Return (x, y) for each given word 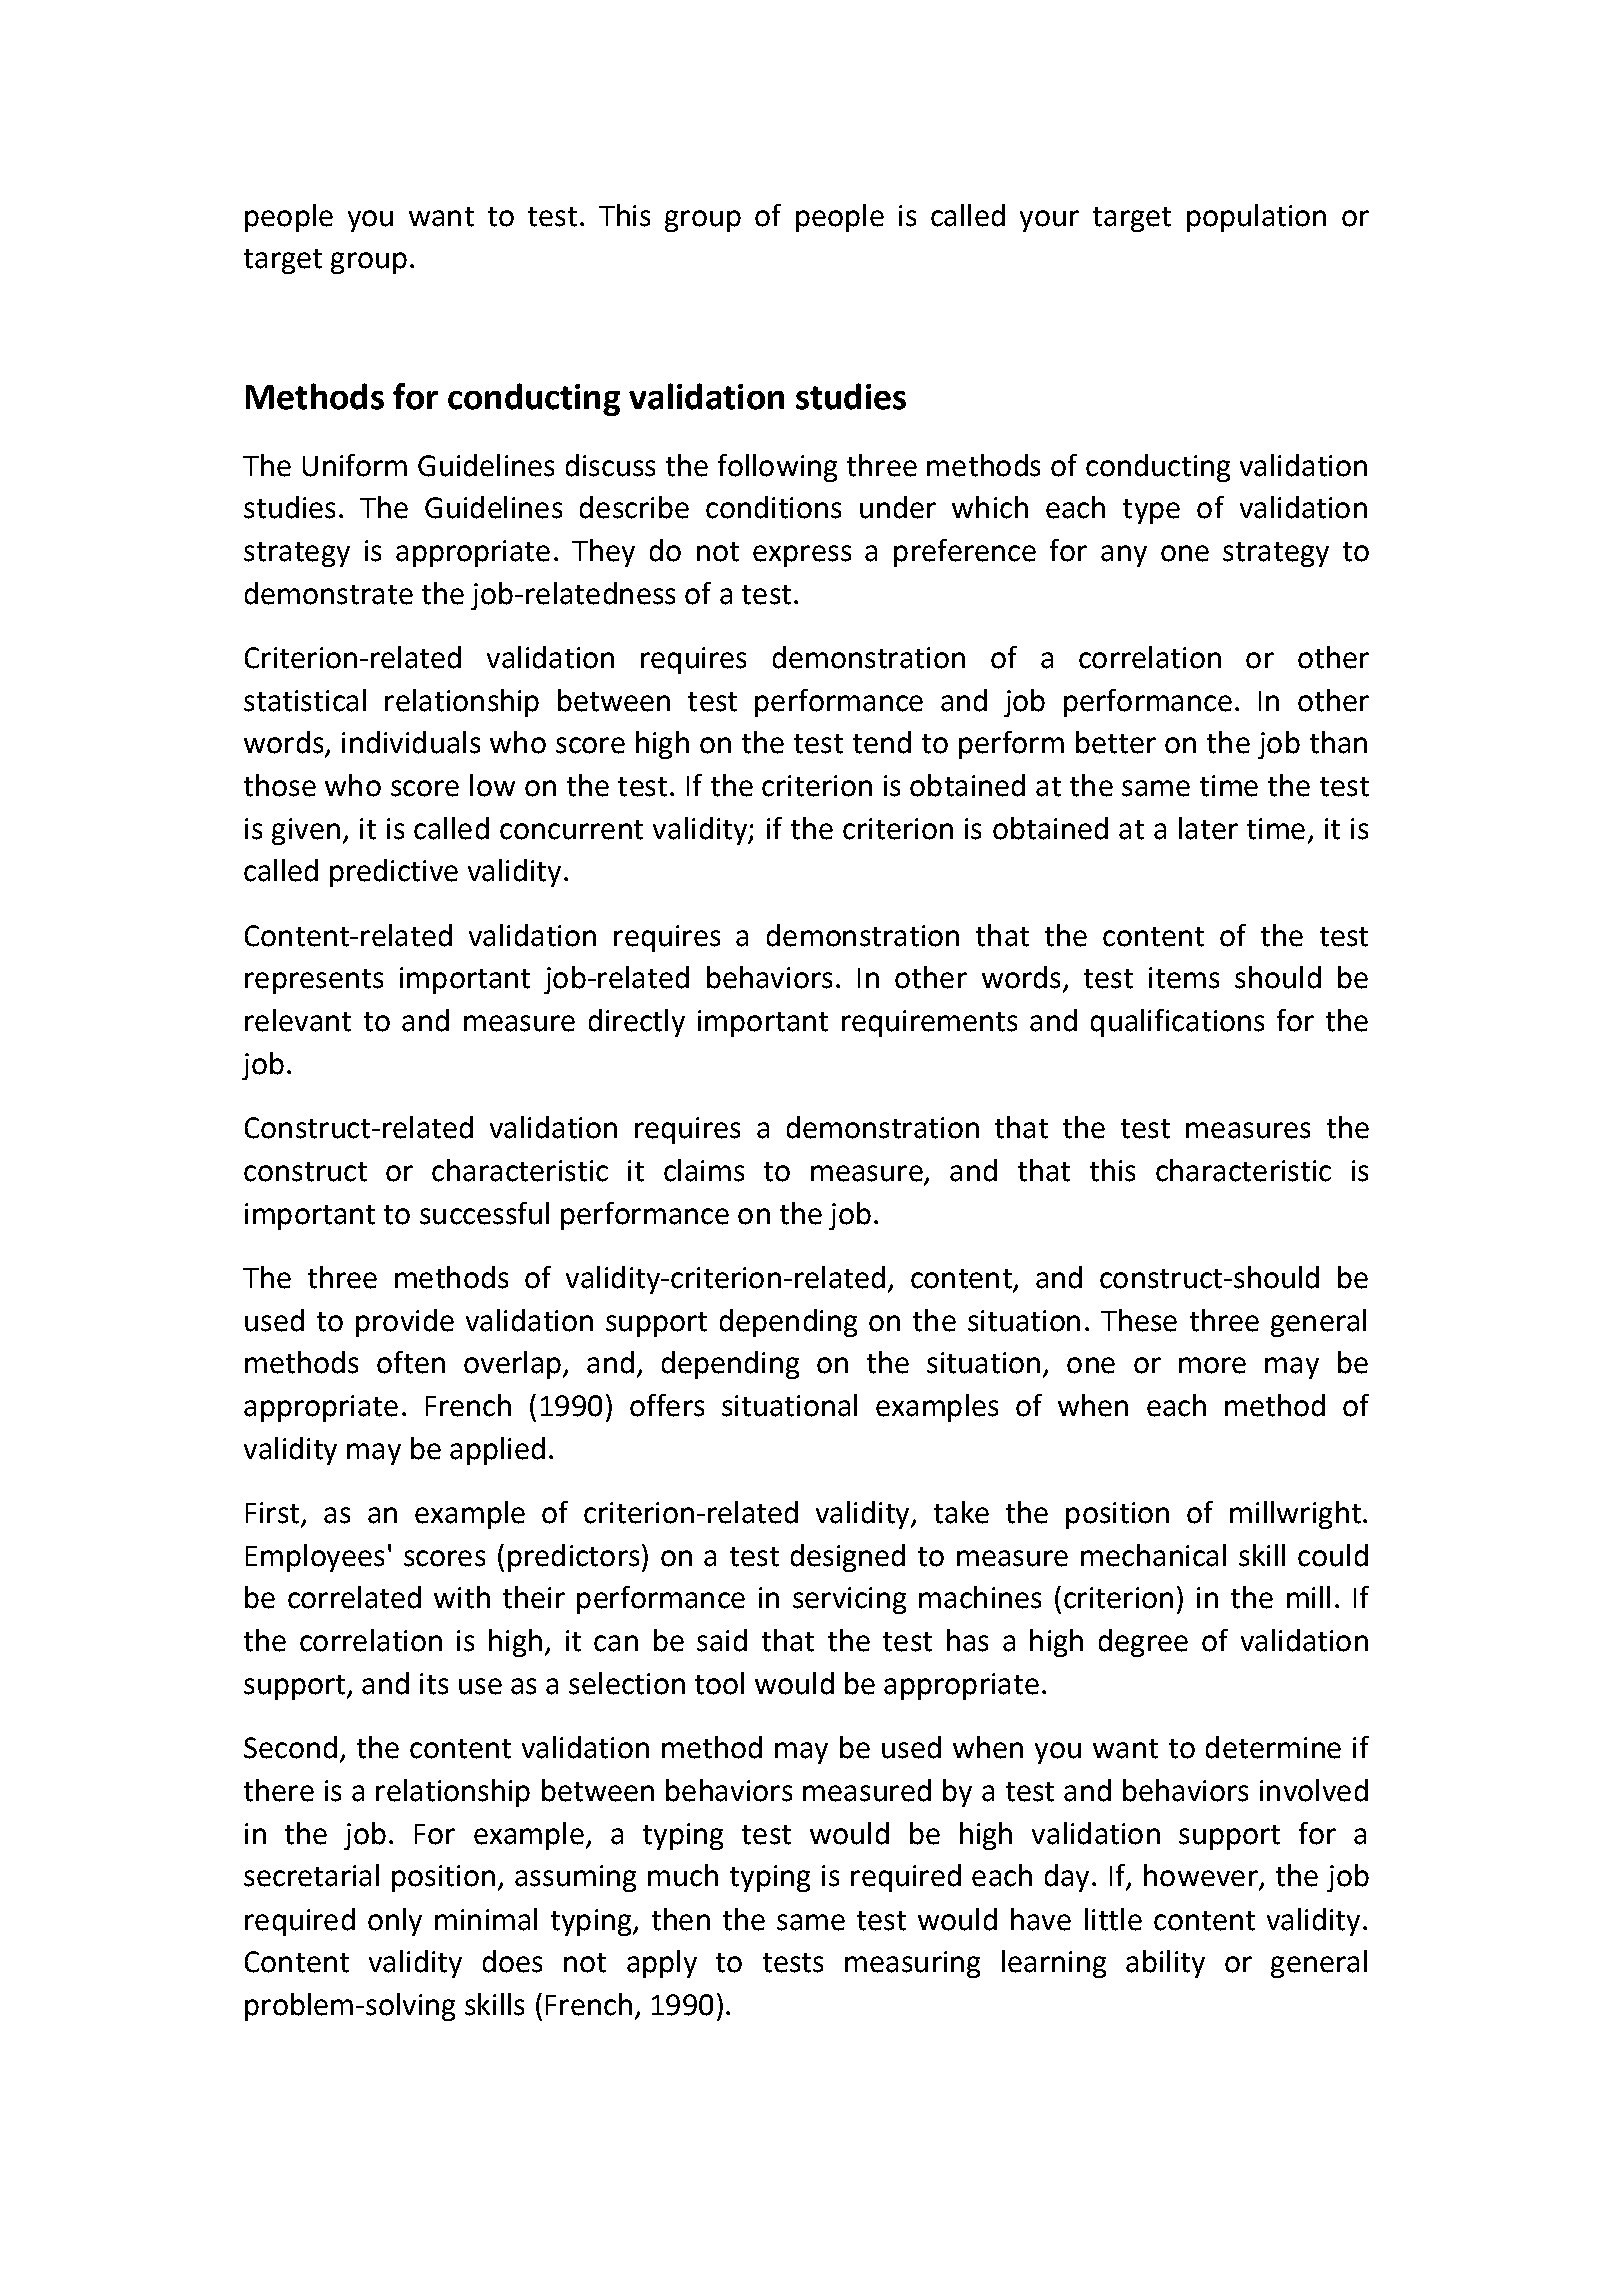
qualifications (1177, 1023)
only (395, 1922)
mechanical (1153, 1555)
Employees (315, 1558)
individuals (411, 742)
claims (704, 1170)
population (1256, 218)
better (1116, 742)
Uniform (355, 465)
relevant (298, 1020)
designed (848, 1558)
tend (882, 742)
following (777, 468)
